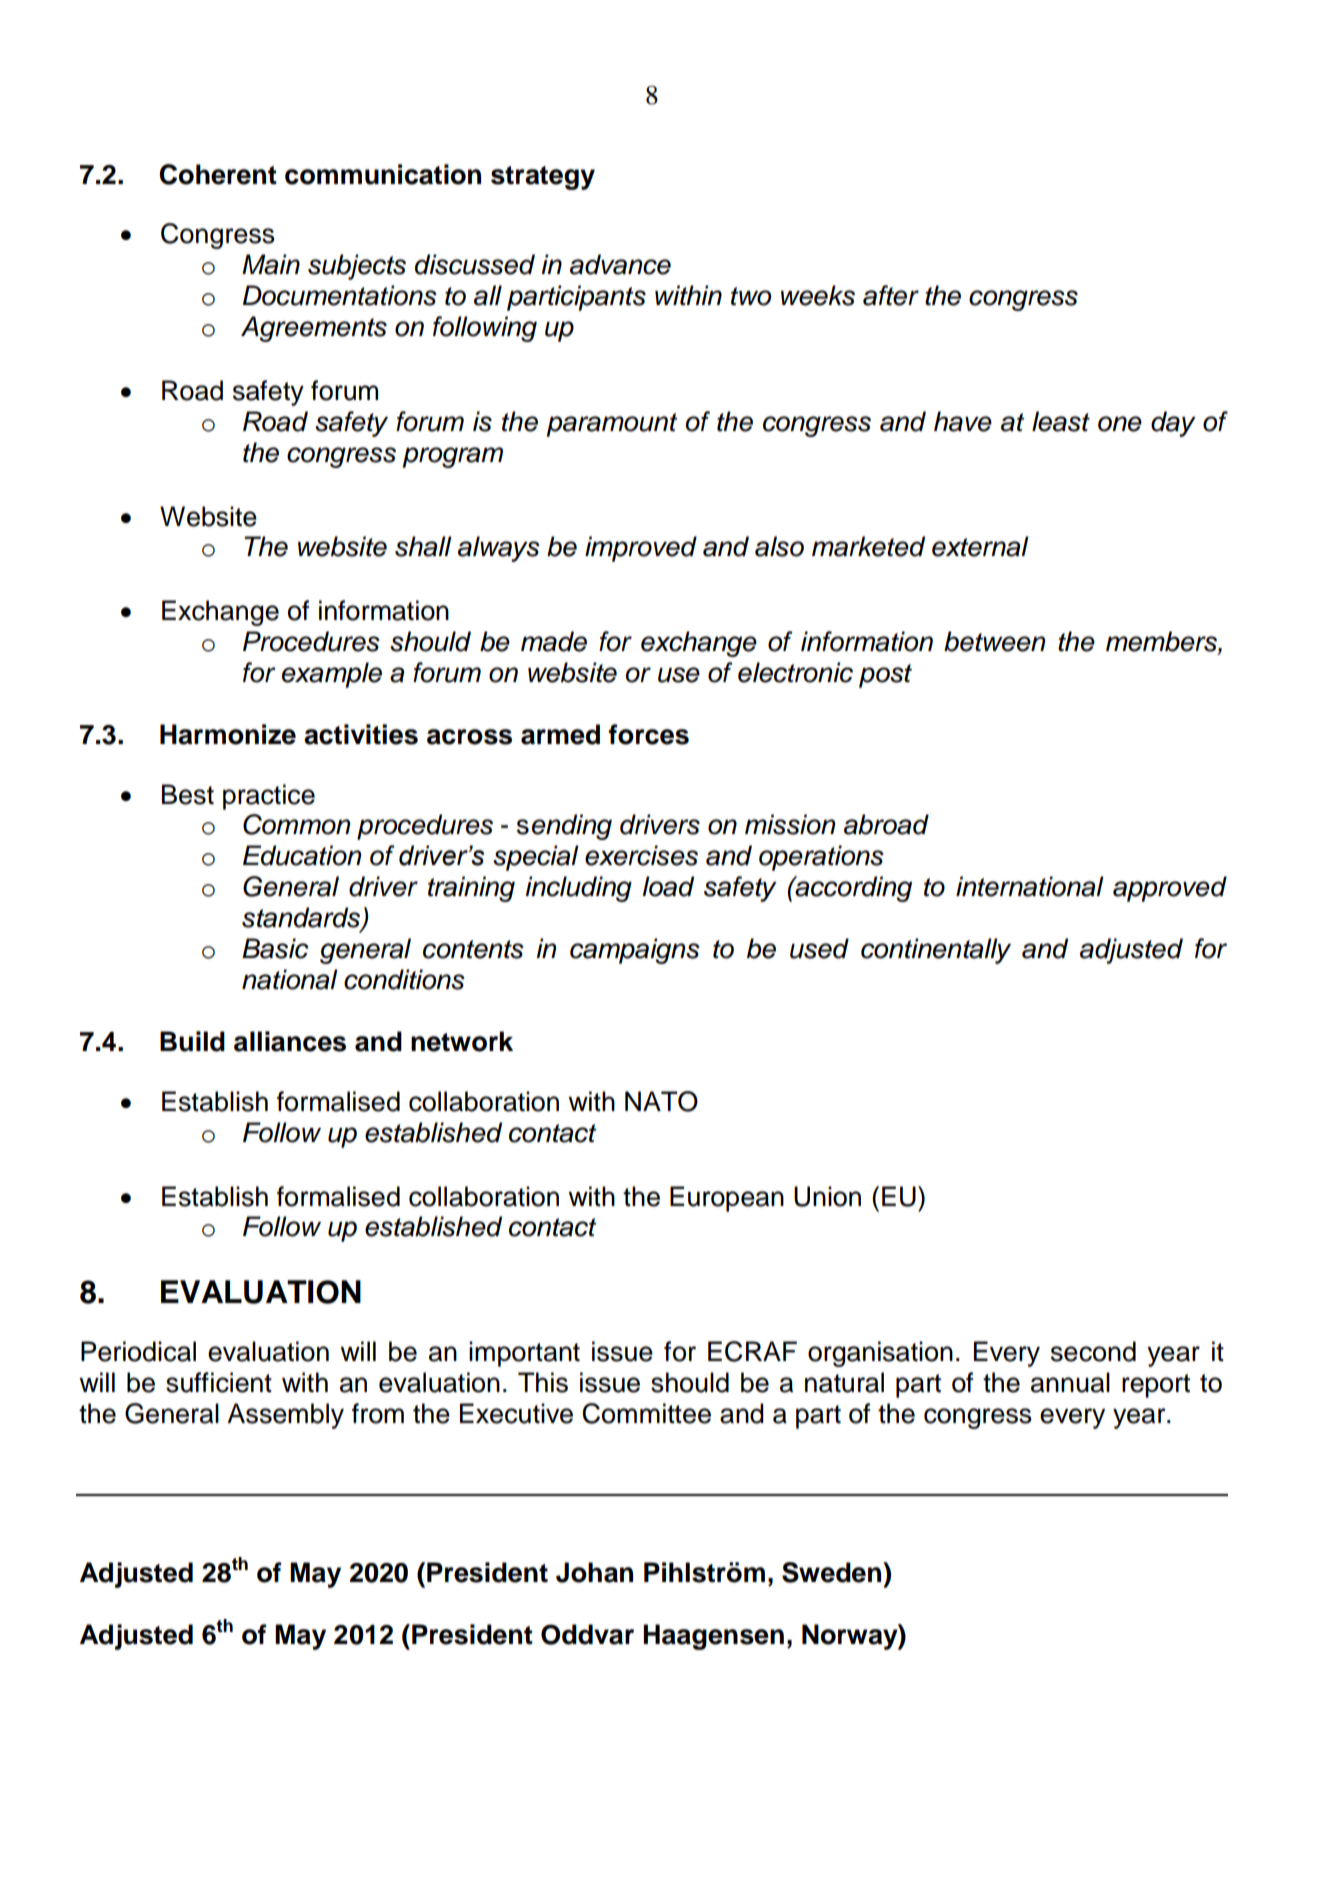 The height and width of the screenshot is (1888, 1335). Describe the element at coordinates (271, 264) in the screenshot. I see `Main` at that location.
